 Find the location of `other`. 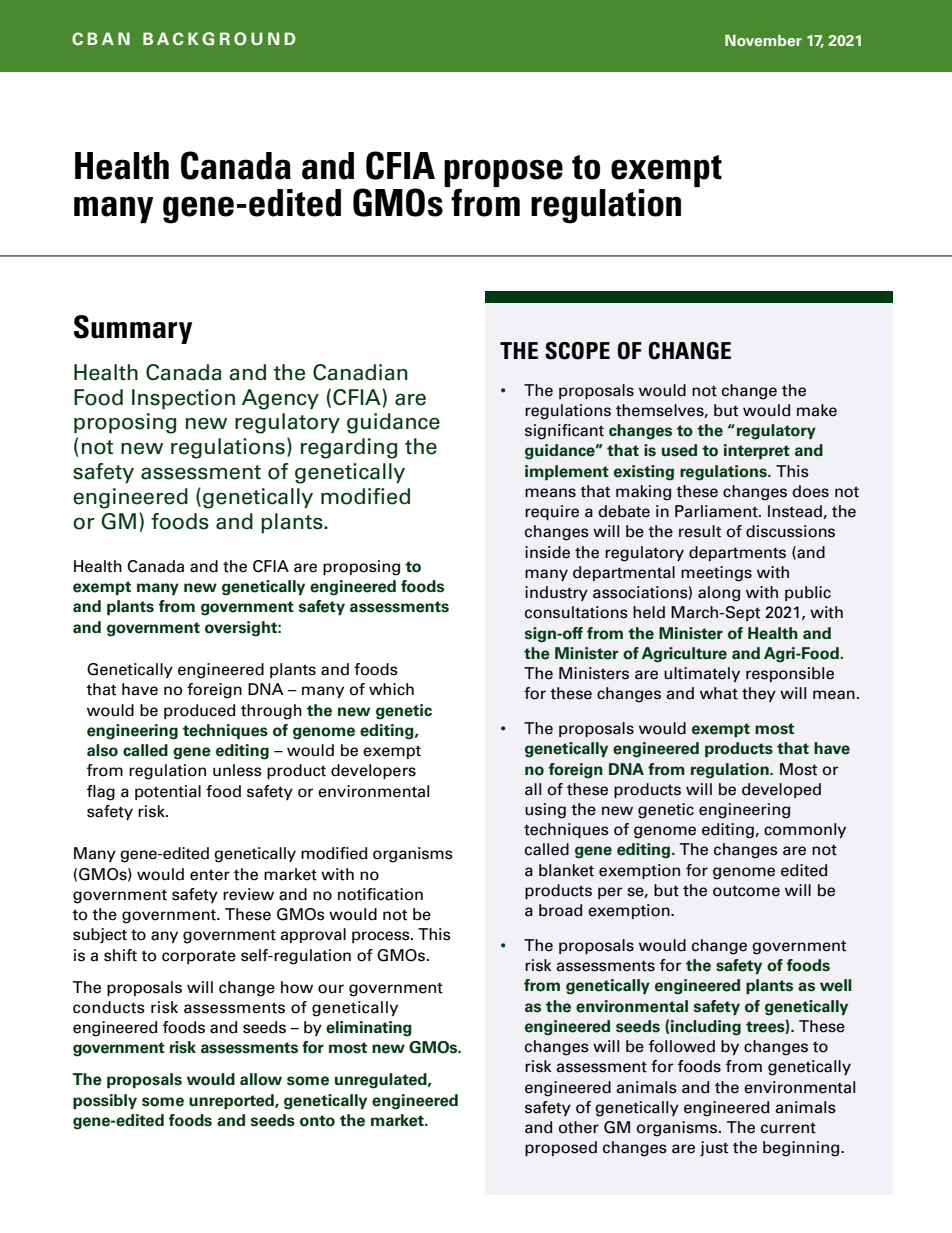

other is located at coordinates (579, 1127).
